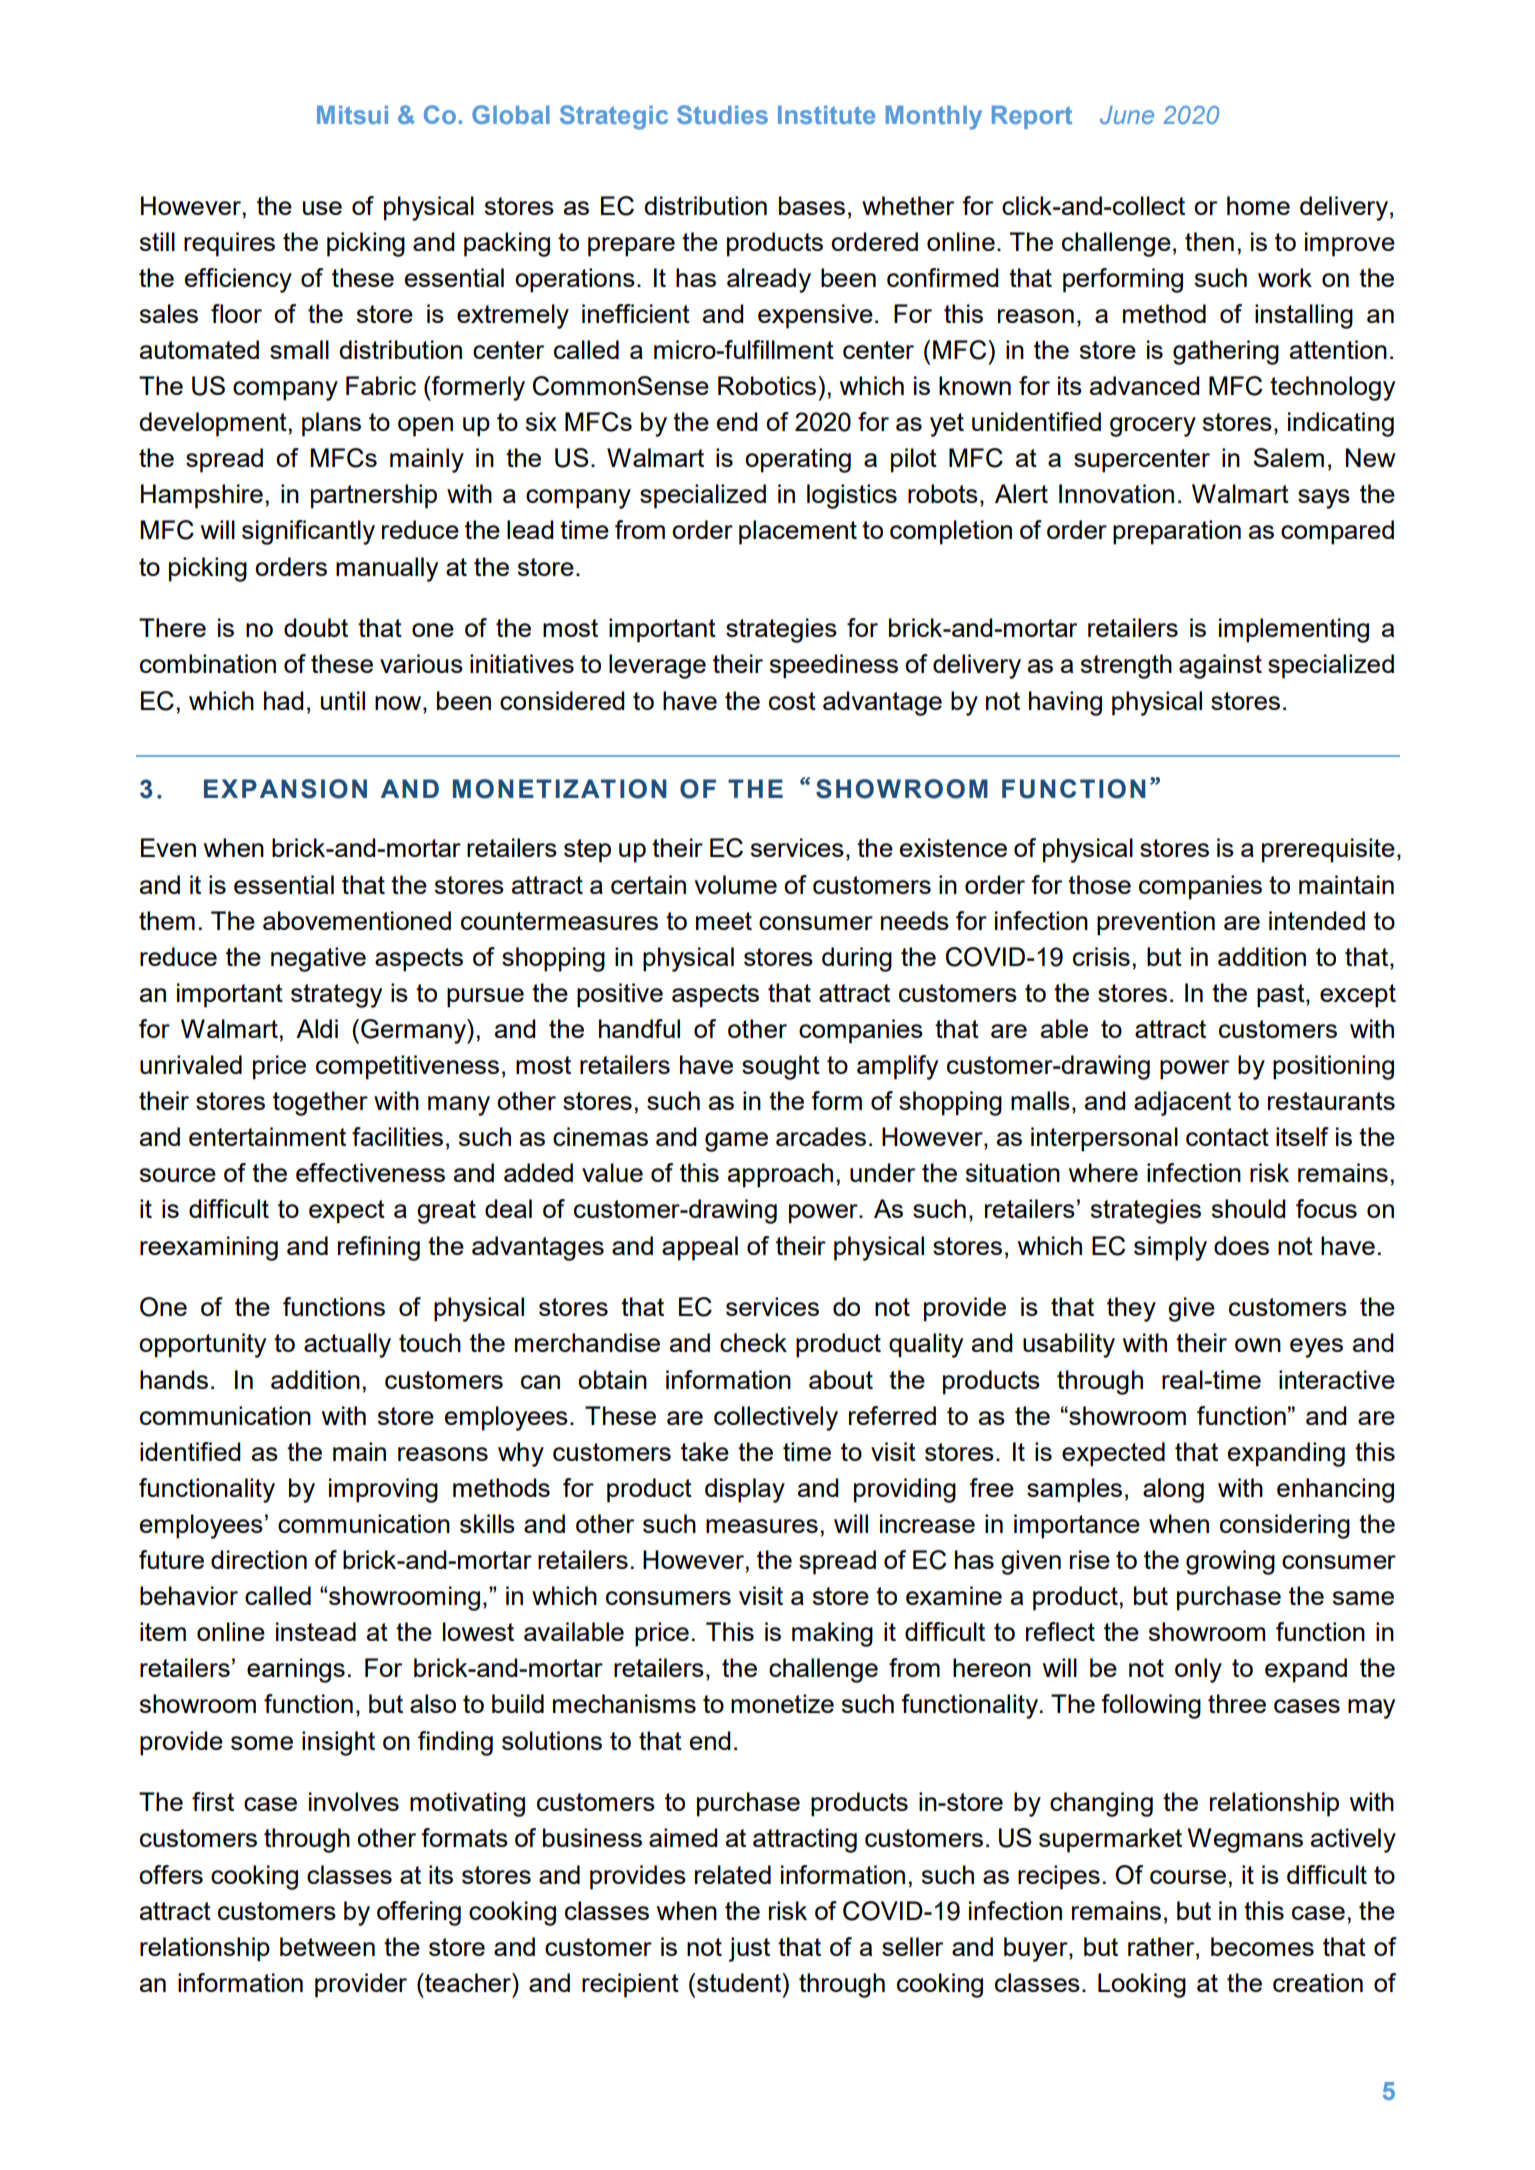 This image has width=1535, height=2170. What do you see at coordinates (1262, 1946) in the image?
I see `becomes` at bounding box center [1262, 1946].
